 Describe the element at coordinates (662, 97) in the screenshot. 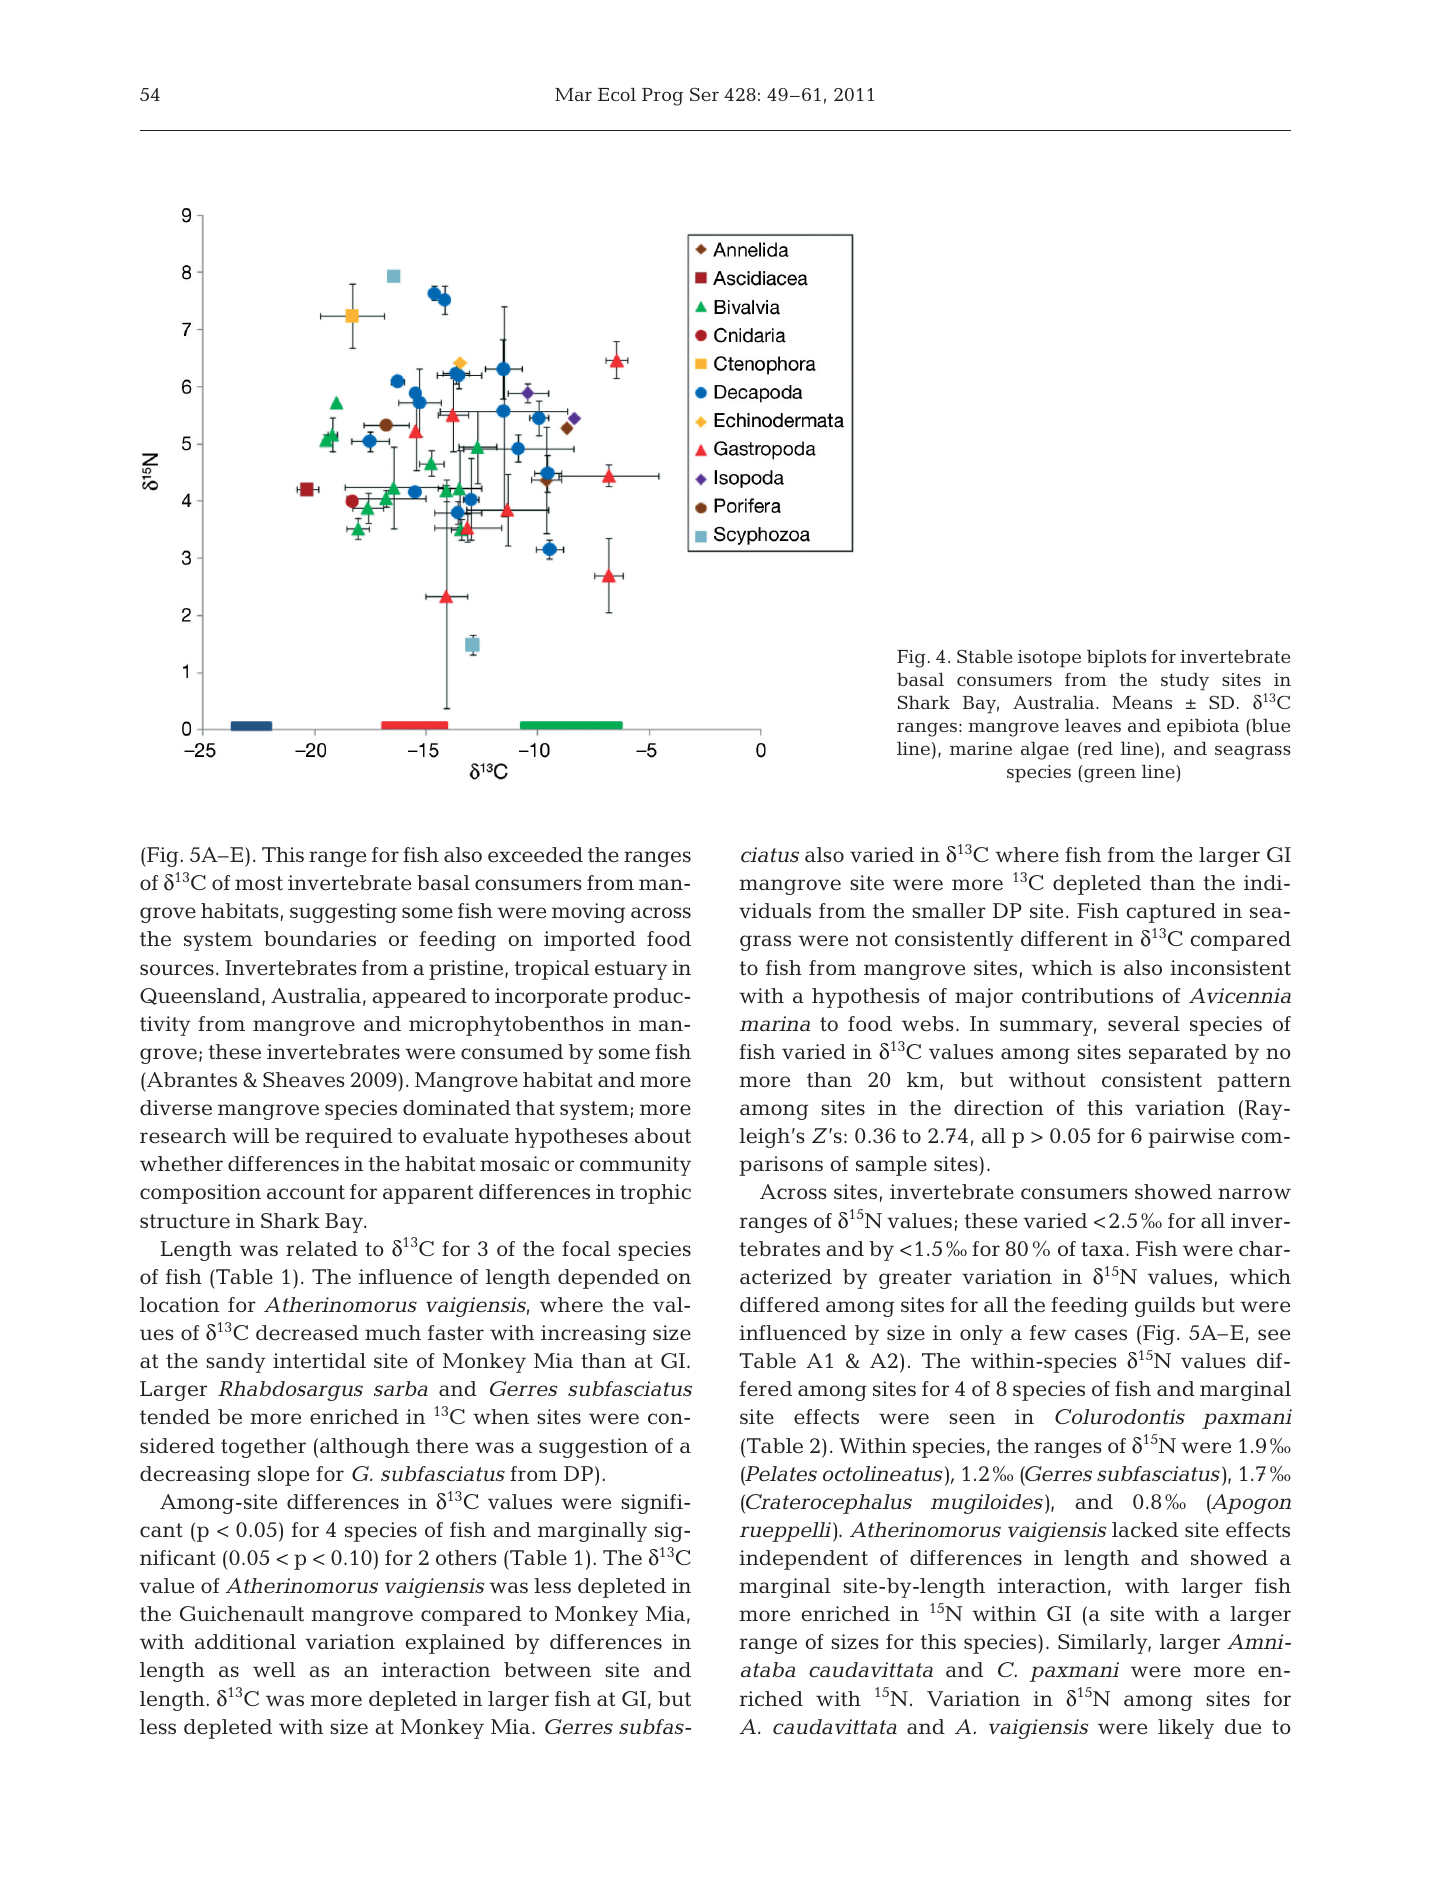

I see `Prog` at that location.
